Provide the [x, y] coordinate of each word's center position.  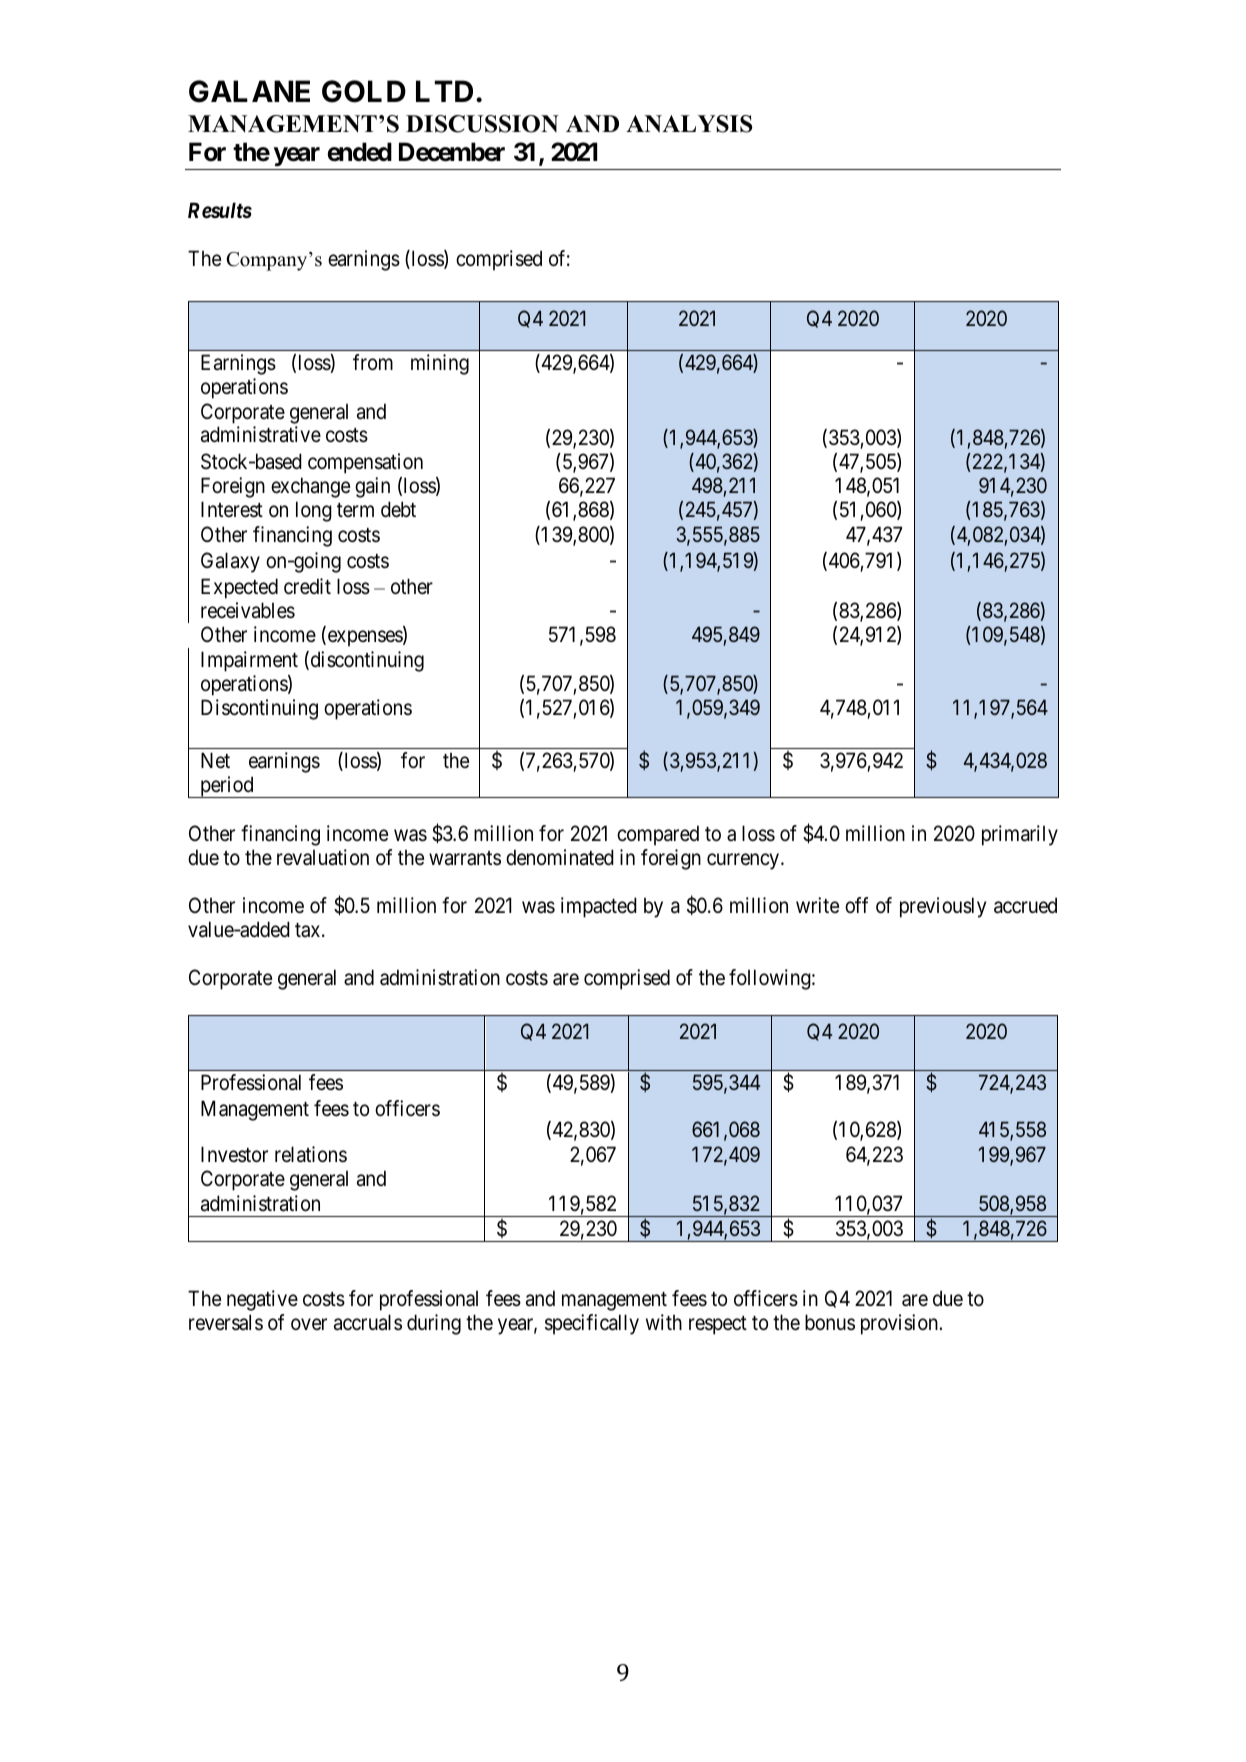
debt [398, 509]
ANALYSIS [689, 124]
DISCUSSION [482, 124]
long [314, 511]
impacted [599, 907]
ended [359, 152]
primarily [1020, 835]
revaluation [323, 857]
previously [943, 907]
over [309, 1324]
